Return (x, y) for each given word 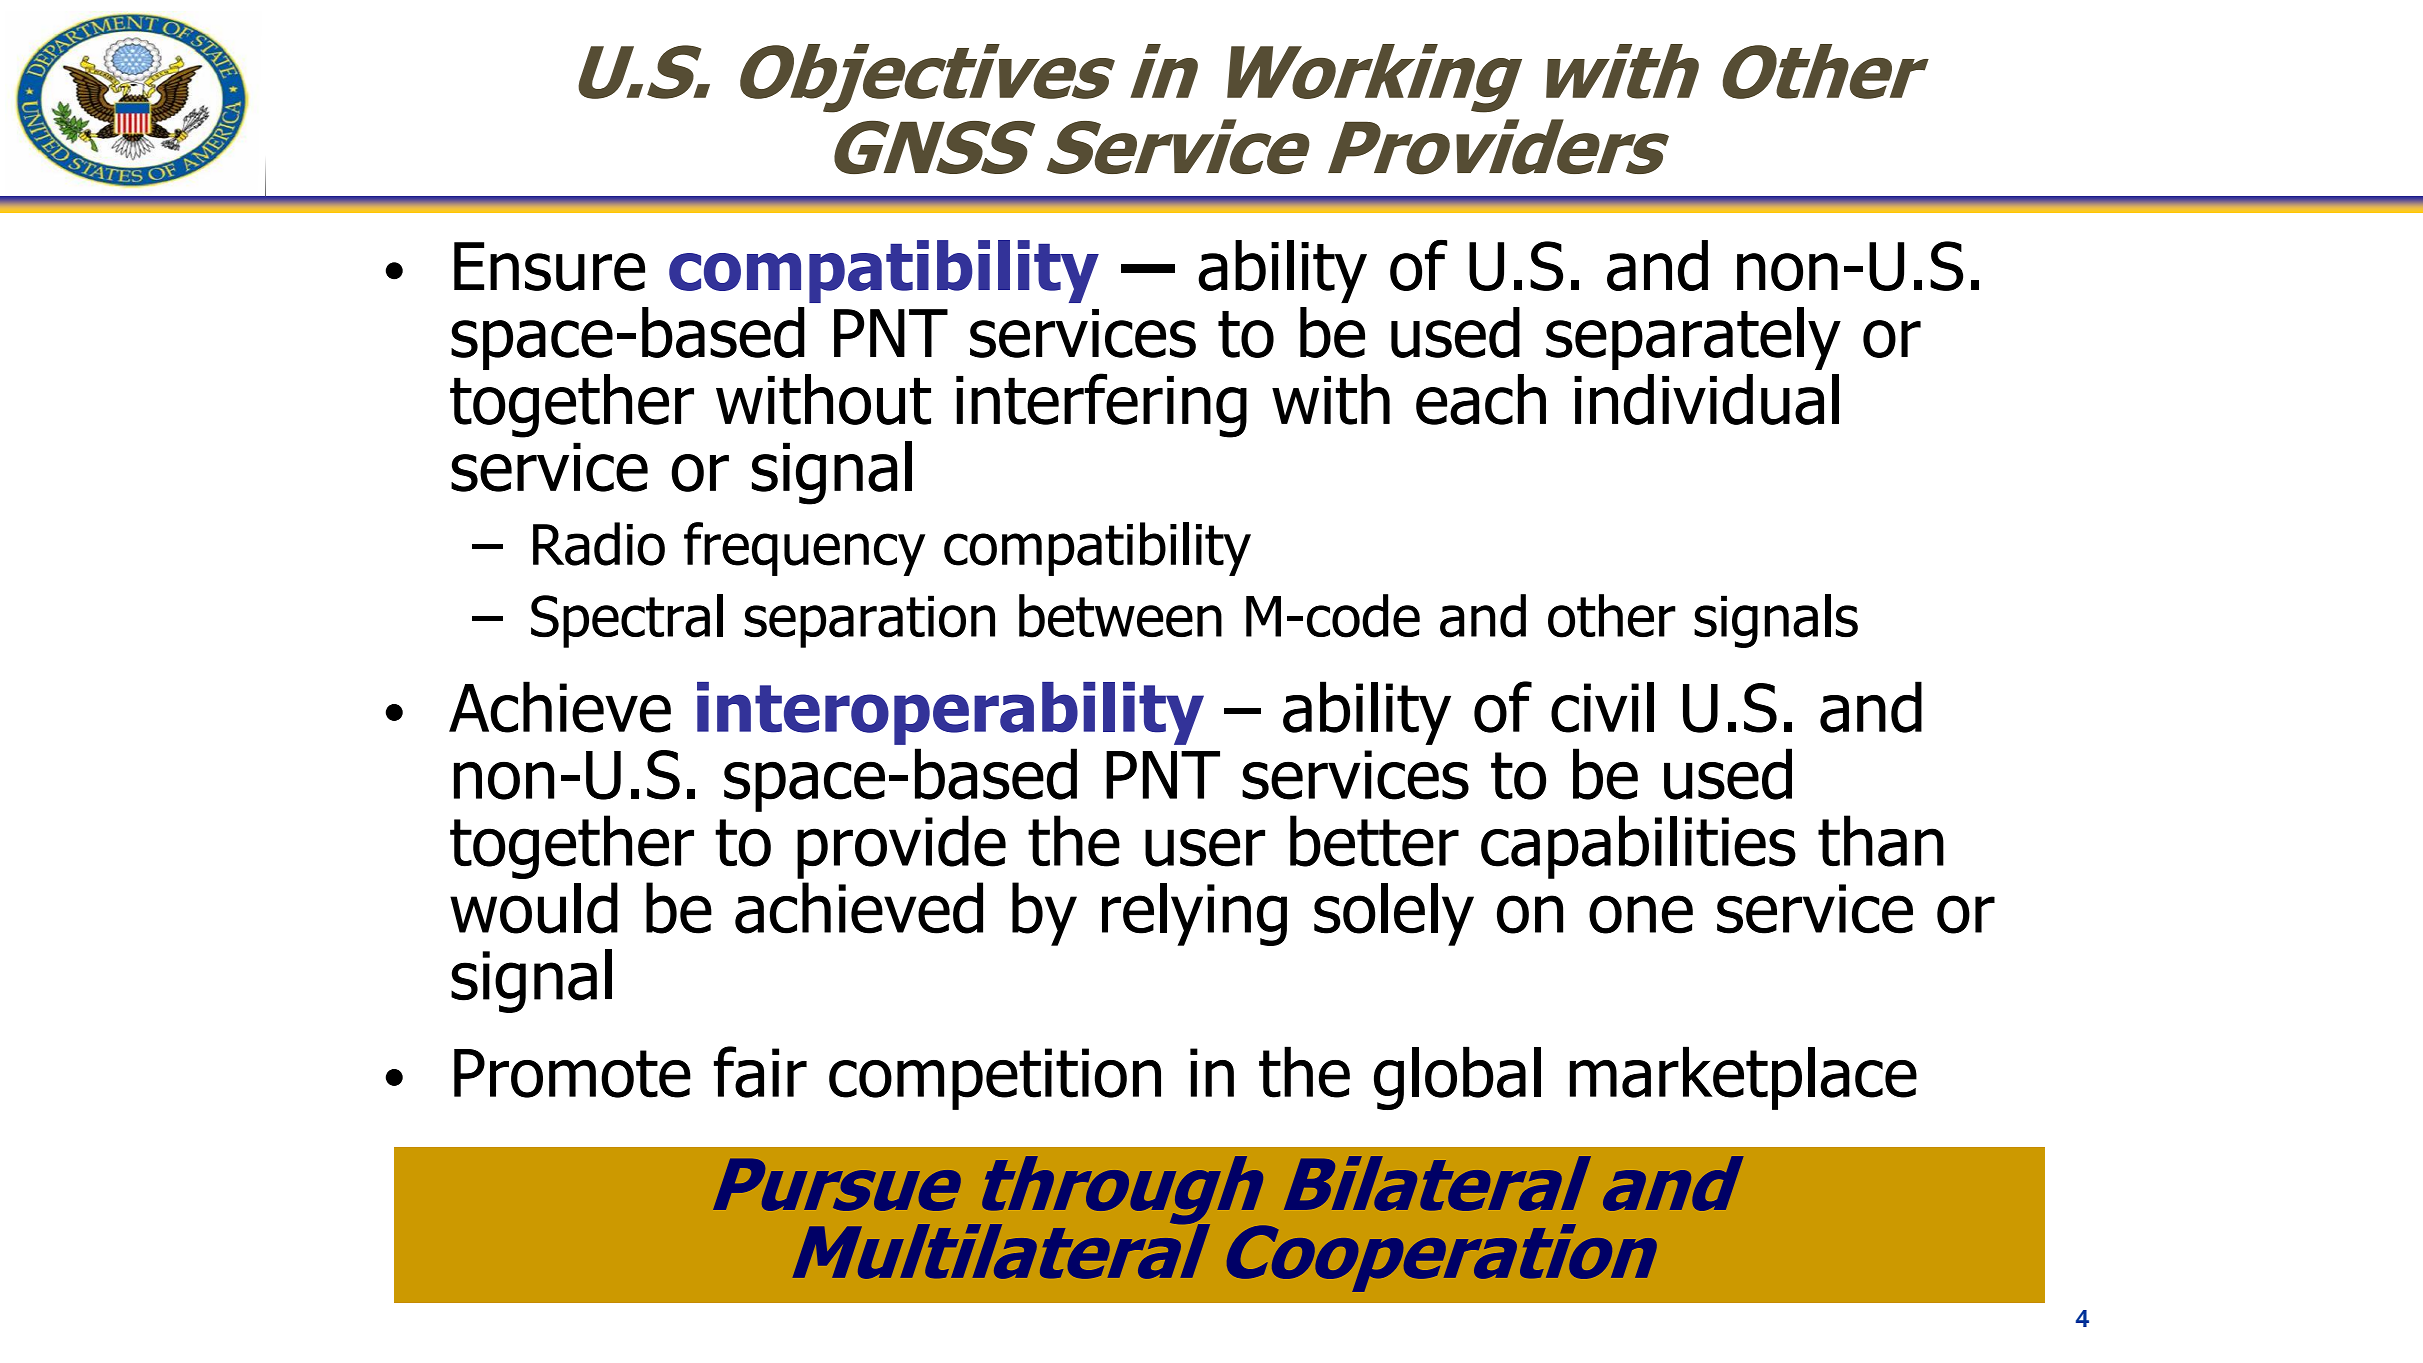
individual (1706, 399)
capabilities (1638, 847)
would (534, 908)
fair (760, 1072)
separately (1693, 338)
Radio (599, 544)
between (1120, 616)
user (1205, 847)
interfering (1101, 405)
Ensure (549, 266)
